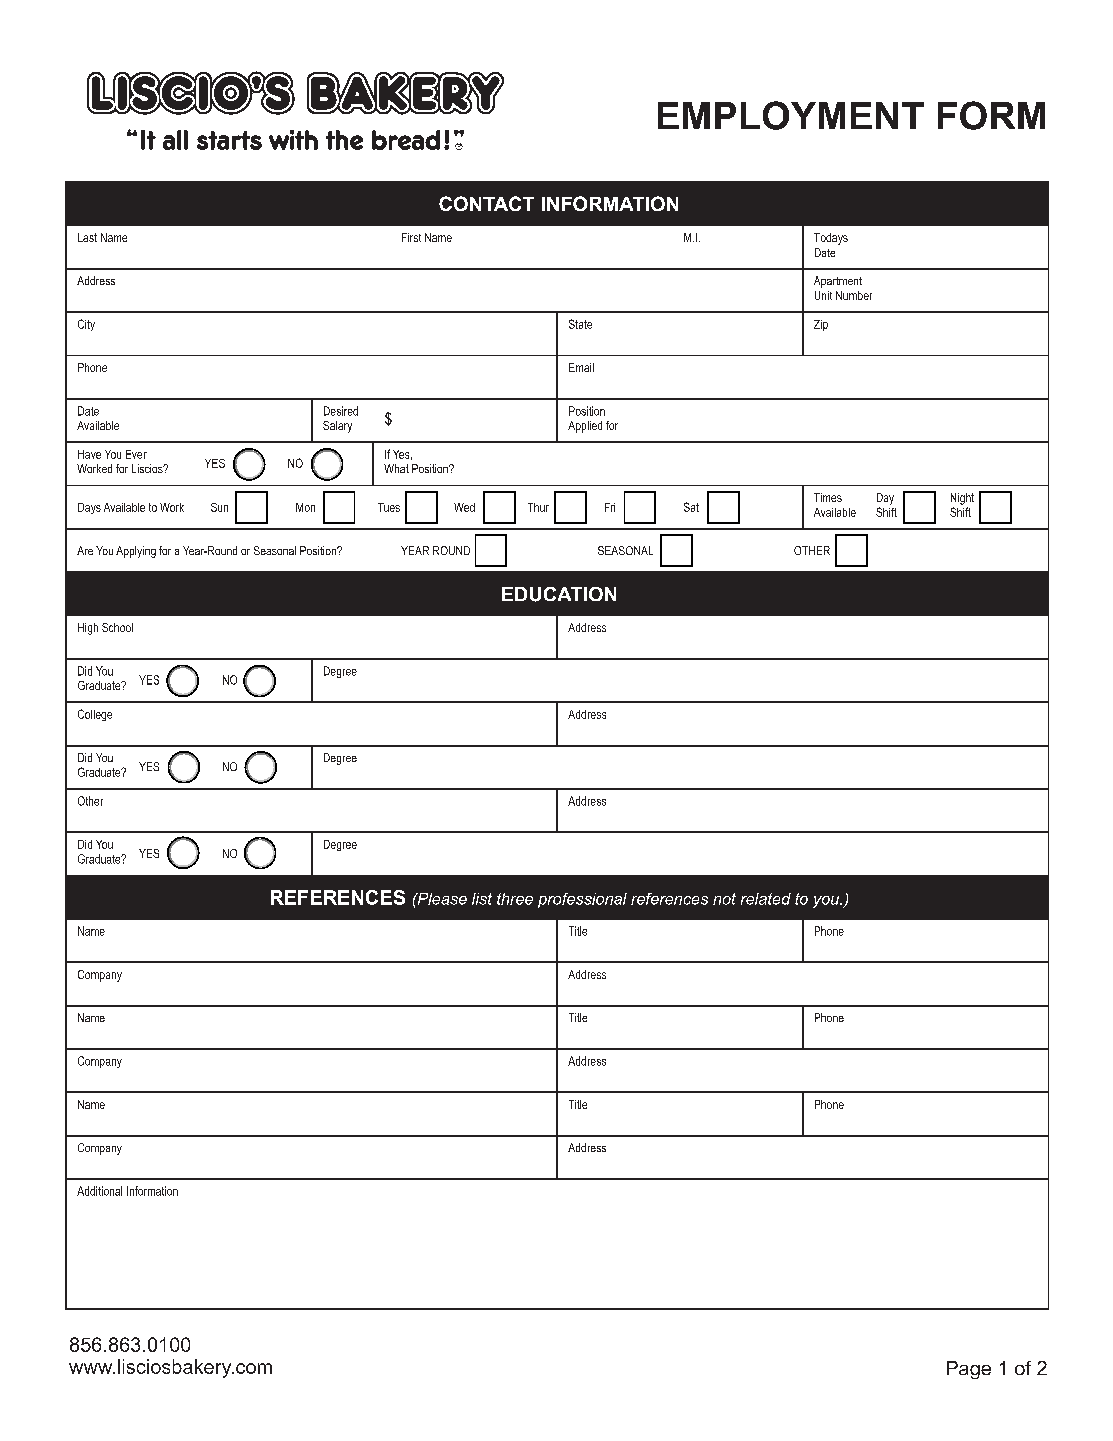 This screenshot has height=1441, width=1113. I want to click on Times, so click(828, 497).
